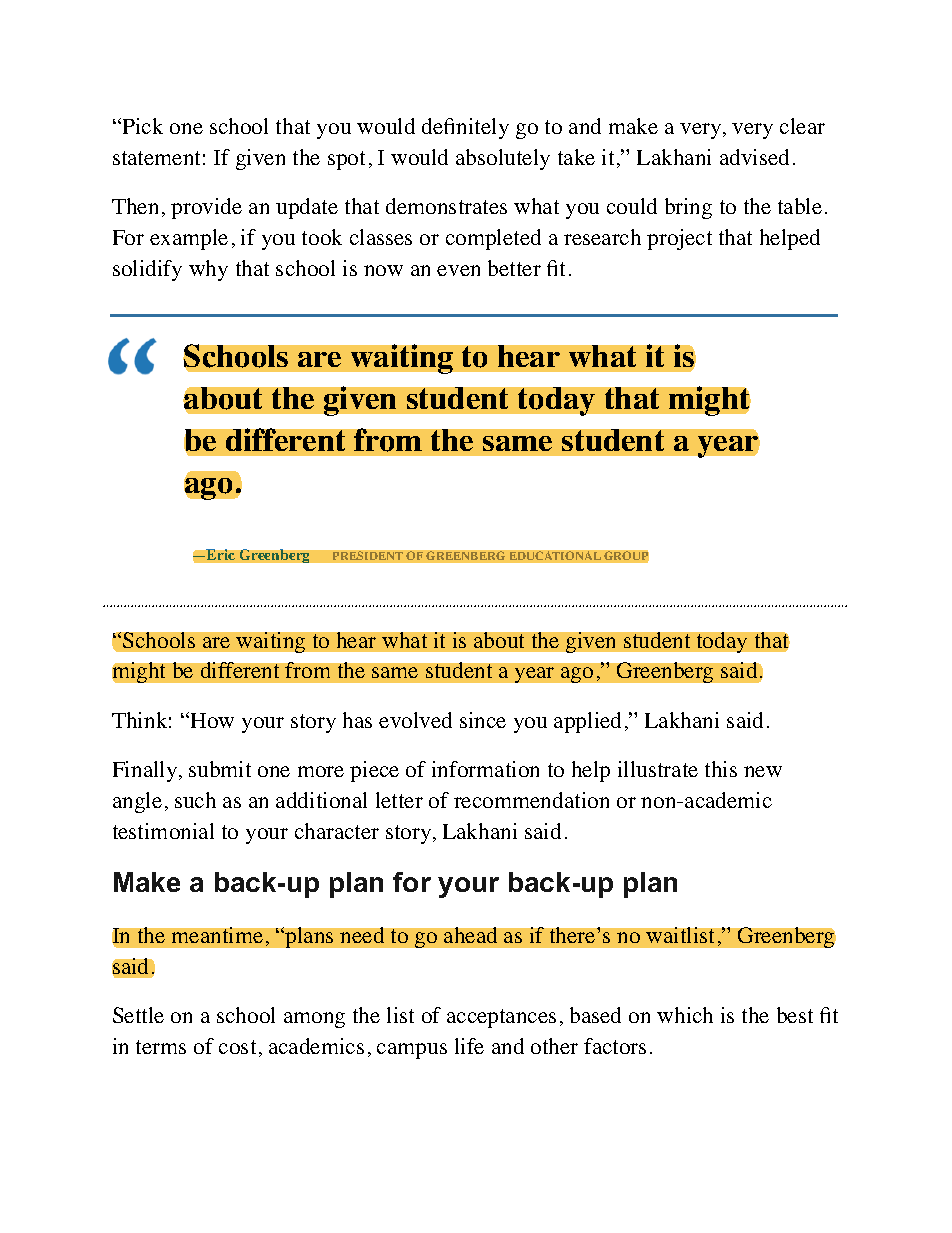  What do you see at coordinates (469, 1046) in the page?
I see `life` at bounding box center [469, 1046].
